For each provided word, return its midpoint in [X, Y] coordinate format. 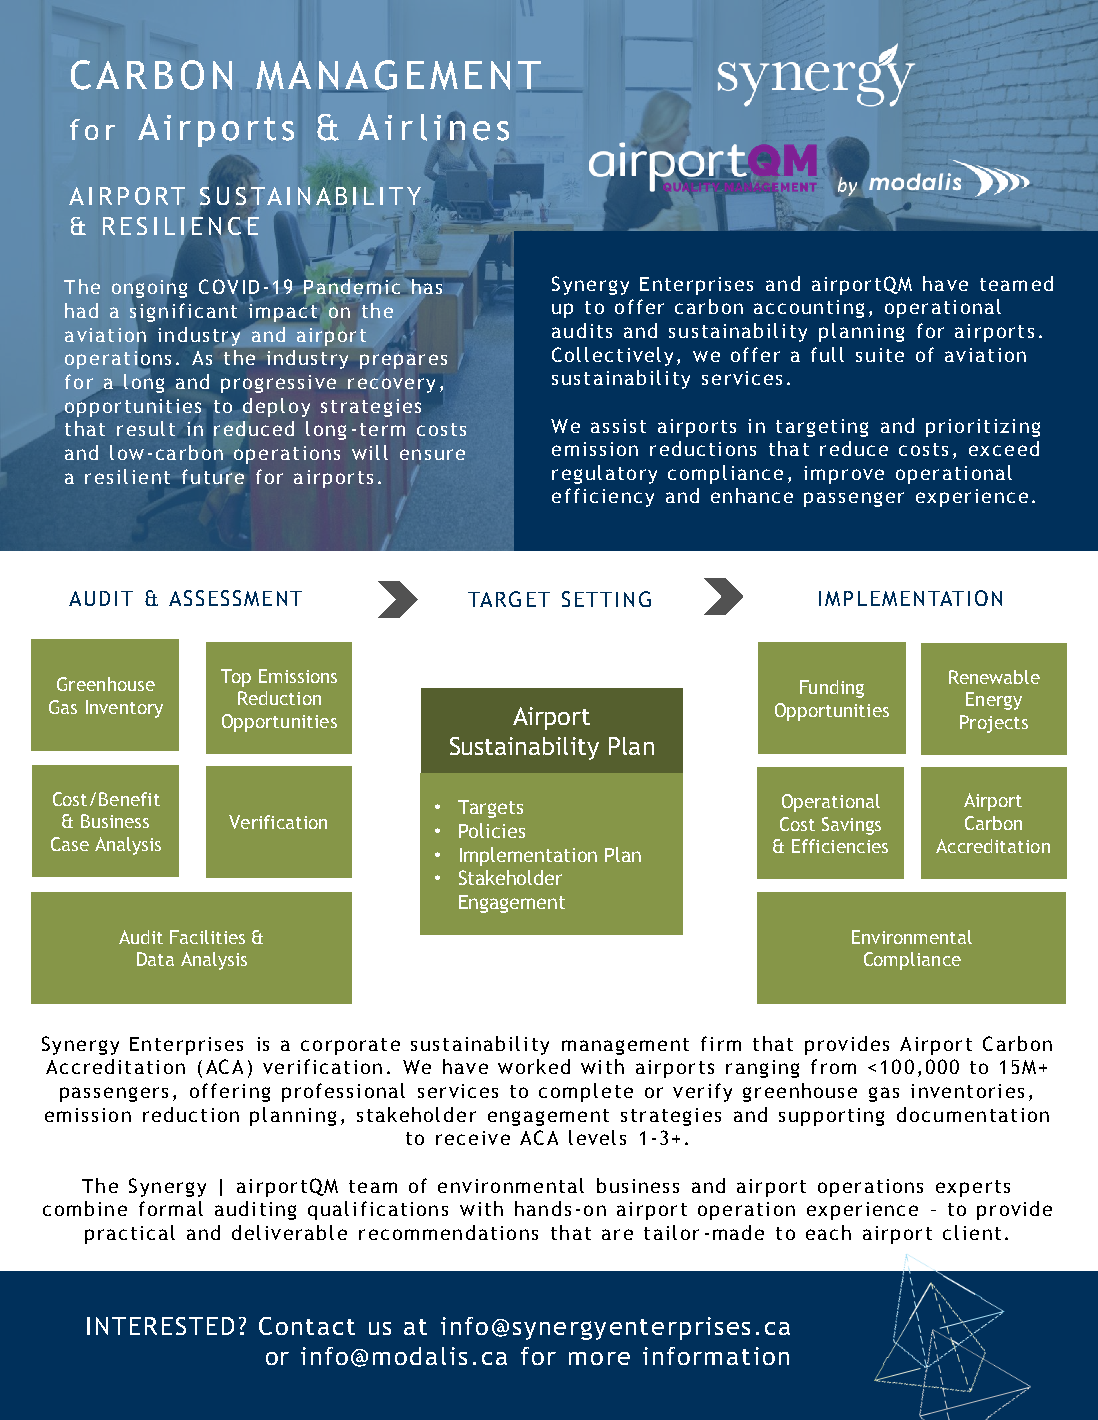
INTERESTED [160, 1326]
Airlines [433, 127]
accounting [809, 309]
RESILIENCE [181, 226]
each [828, 1232]
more [599, 1358]
